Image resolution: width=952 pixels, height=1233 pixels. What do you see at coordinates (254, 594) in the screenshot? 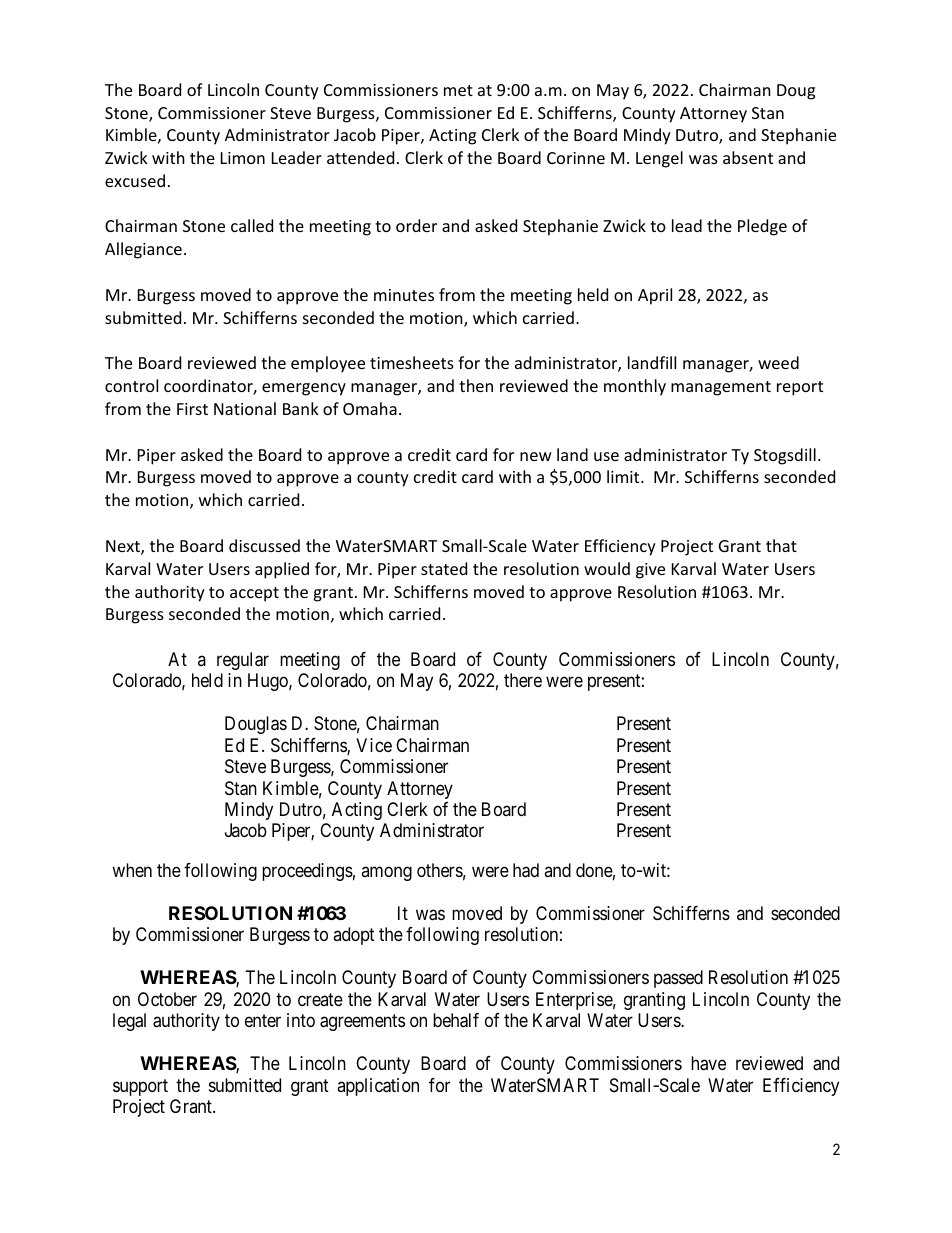
I see `accept` at bounding box center [254, 594].
